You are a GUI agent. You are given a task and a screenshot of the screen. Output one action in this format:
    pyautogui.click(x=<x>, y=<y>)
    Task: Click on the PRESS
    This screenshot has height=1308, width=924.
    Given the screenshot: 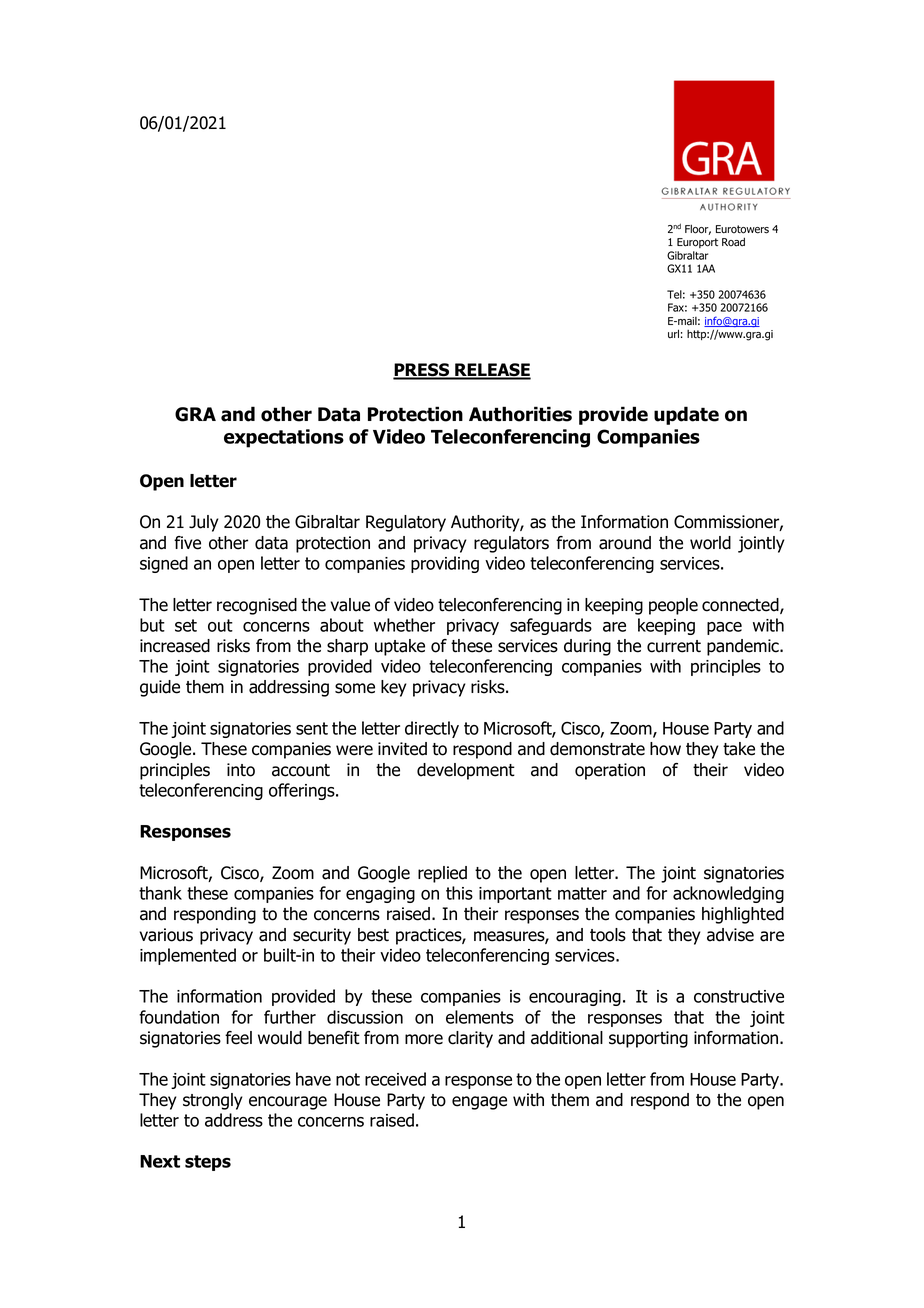 What is the action you would take?
    pyautogui.click(x=422, y=371)
